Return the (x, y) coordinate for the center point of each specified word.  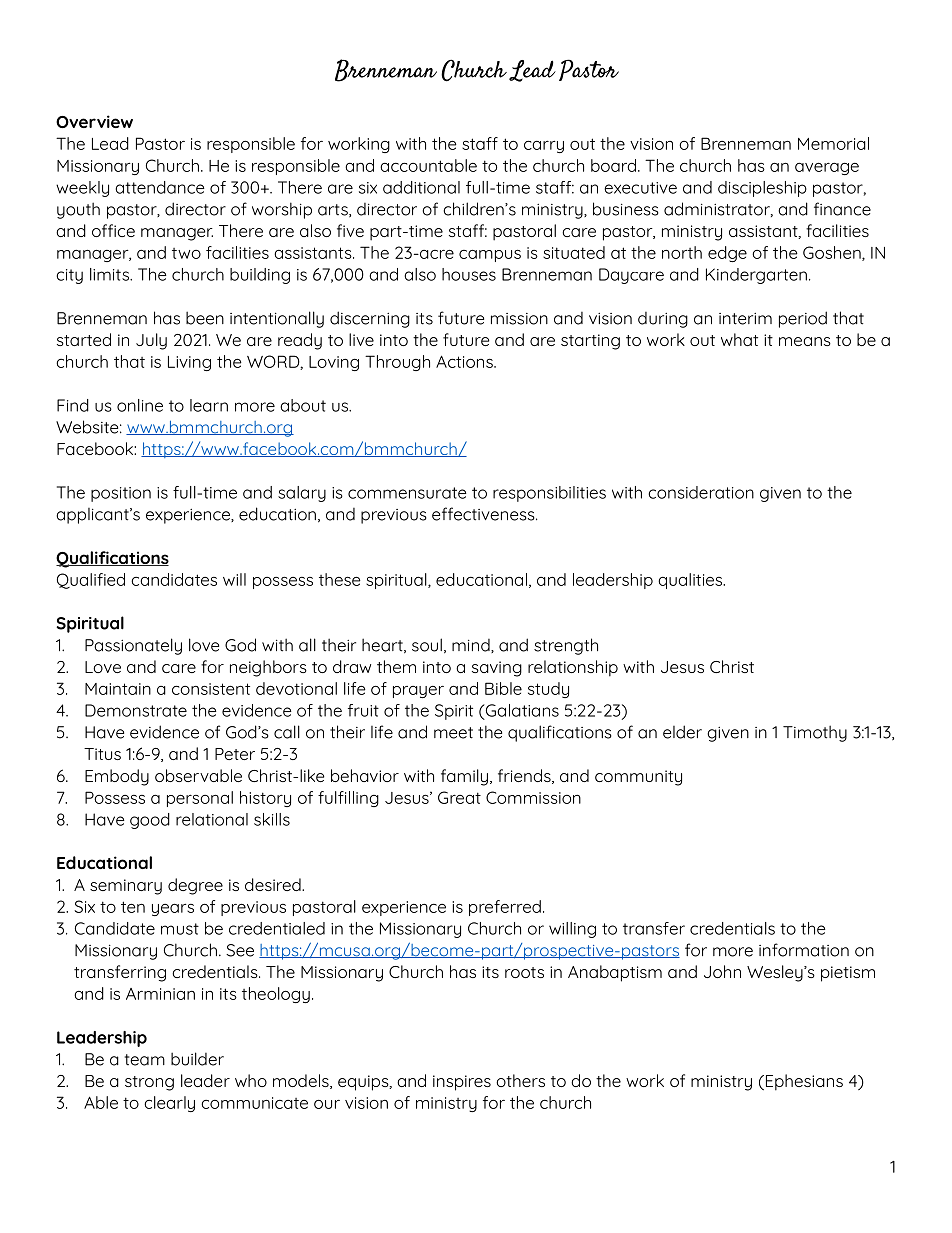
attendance (160, 187)
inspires (462, 1083)
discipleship (762, 189)
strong (149, 1083)
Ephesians (803, 1082)
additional (421, 187)
